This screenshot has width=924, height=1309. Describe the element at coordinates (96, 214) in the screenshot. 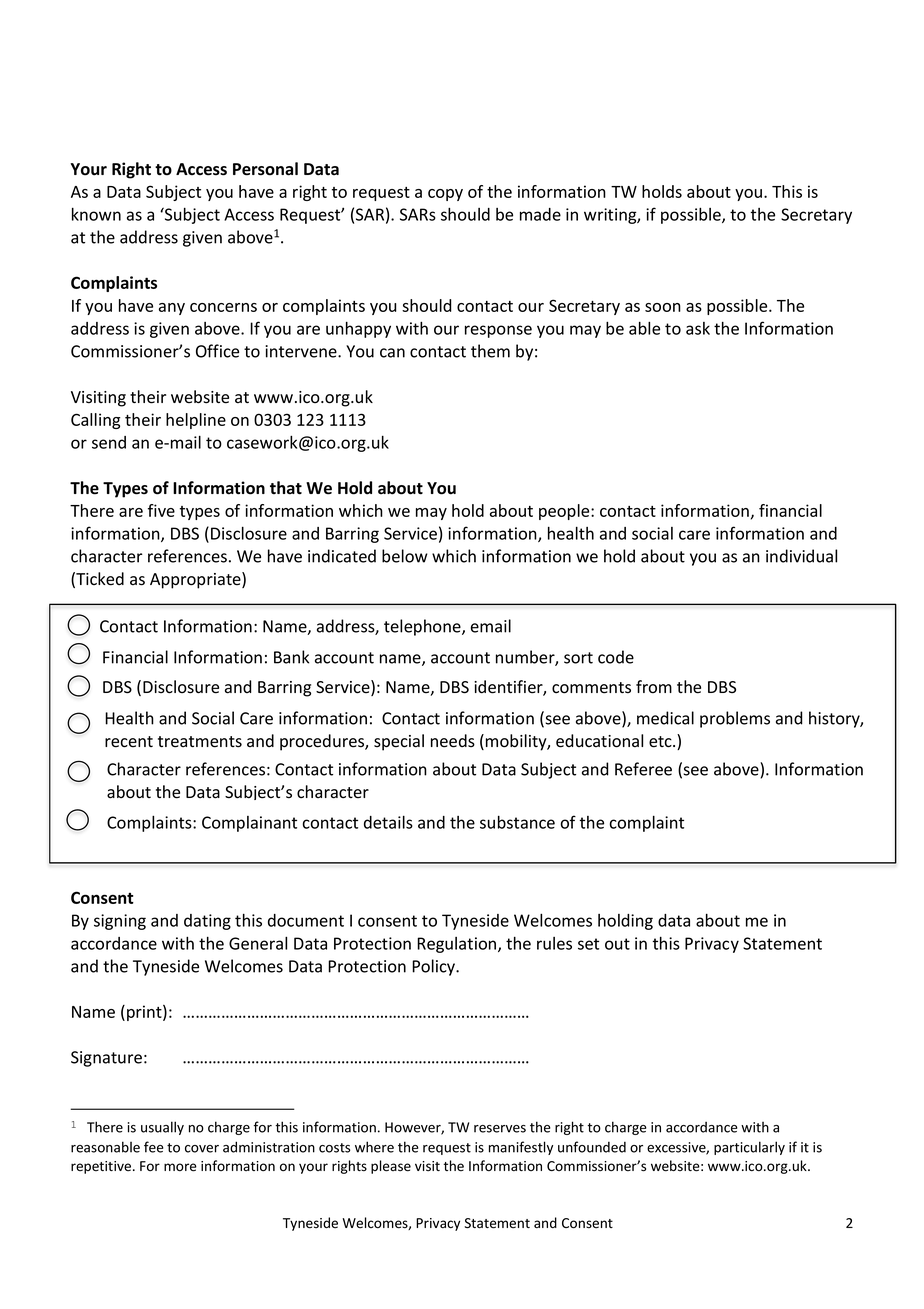

I see `known` at that location.
